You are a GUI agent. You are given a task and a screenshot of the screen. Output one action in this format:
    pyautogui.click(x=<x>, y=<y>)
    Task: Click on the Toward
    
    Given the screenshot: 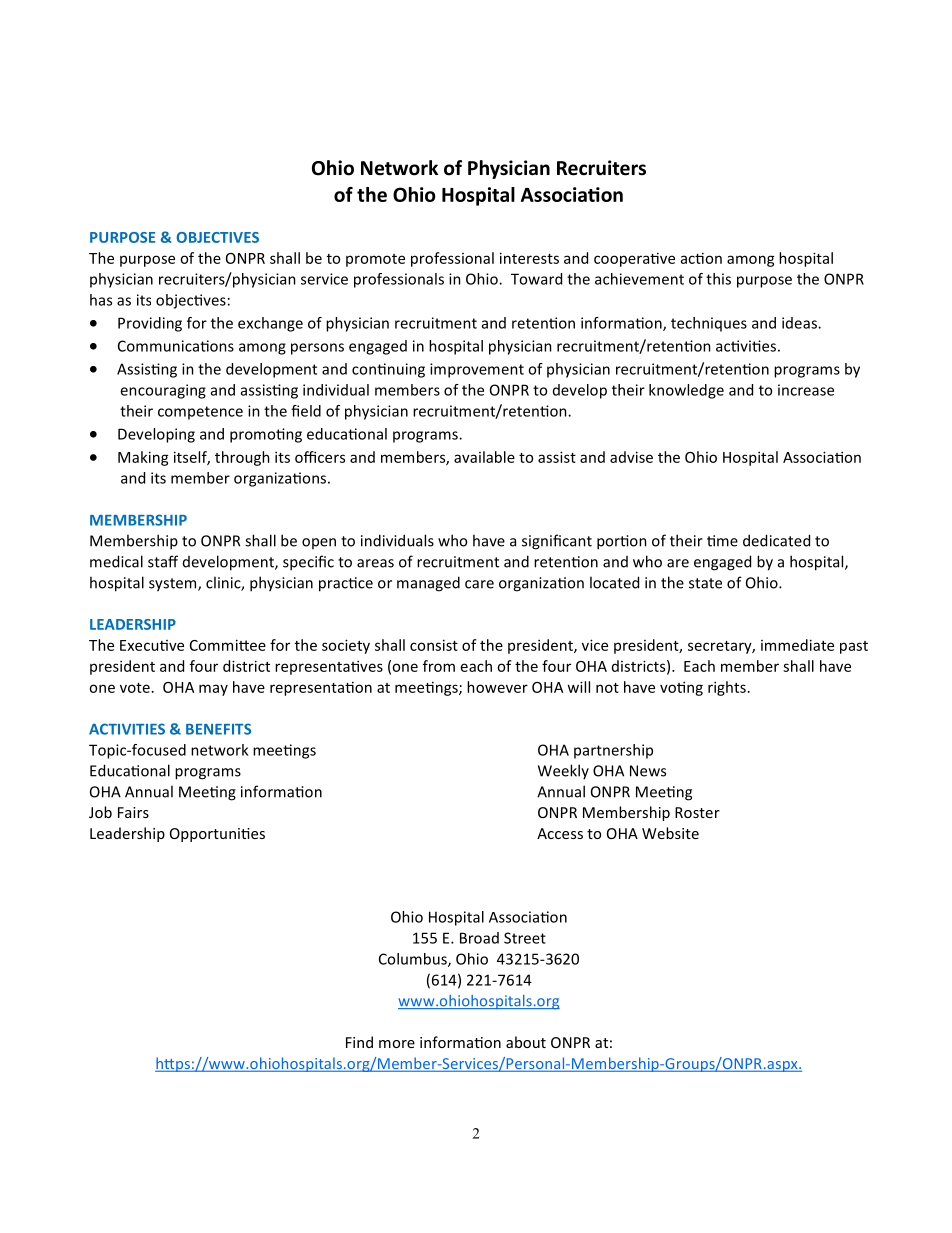 What is the action you would take?
    pyautogui.click(x=536, y=279)
